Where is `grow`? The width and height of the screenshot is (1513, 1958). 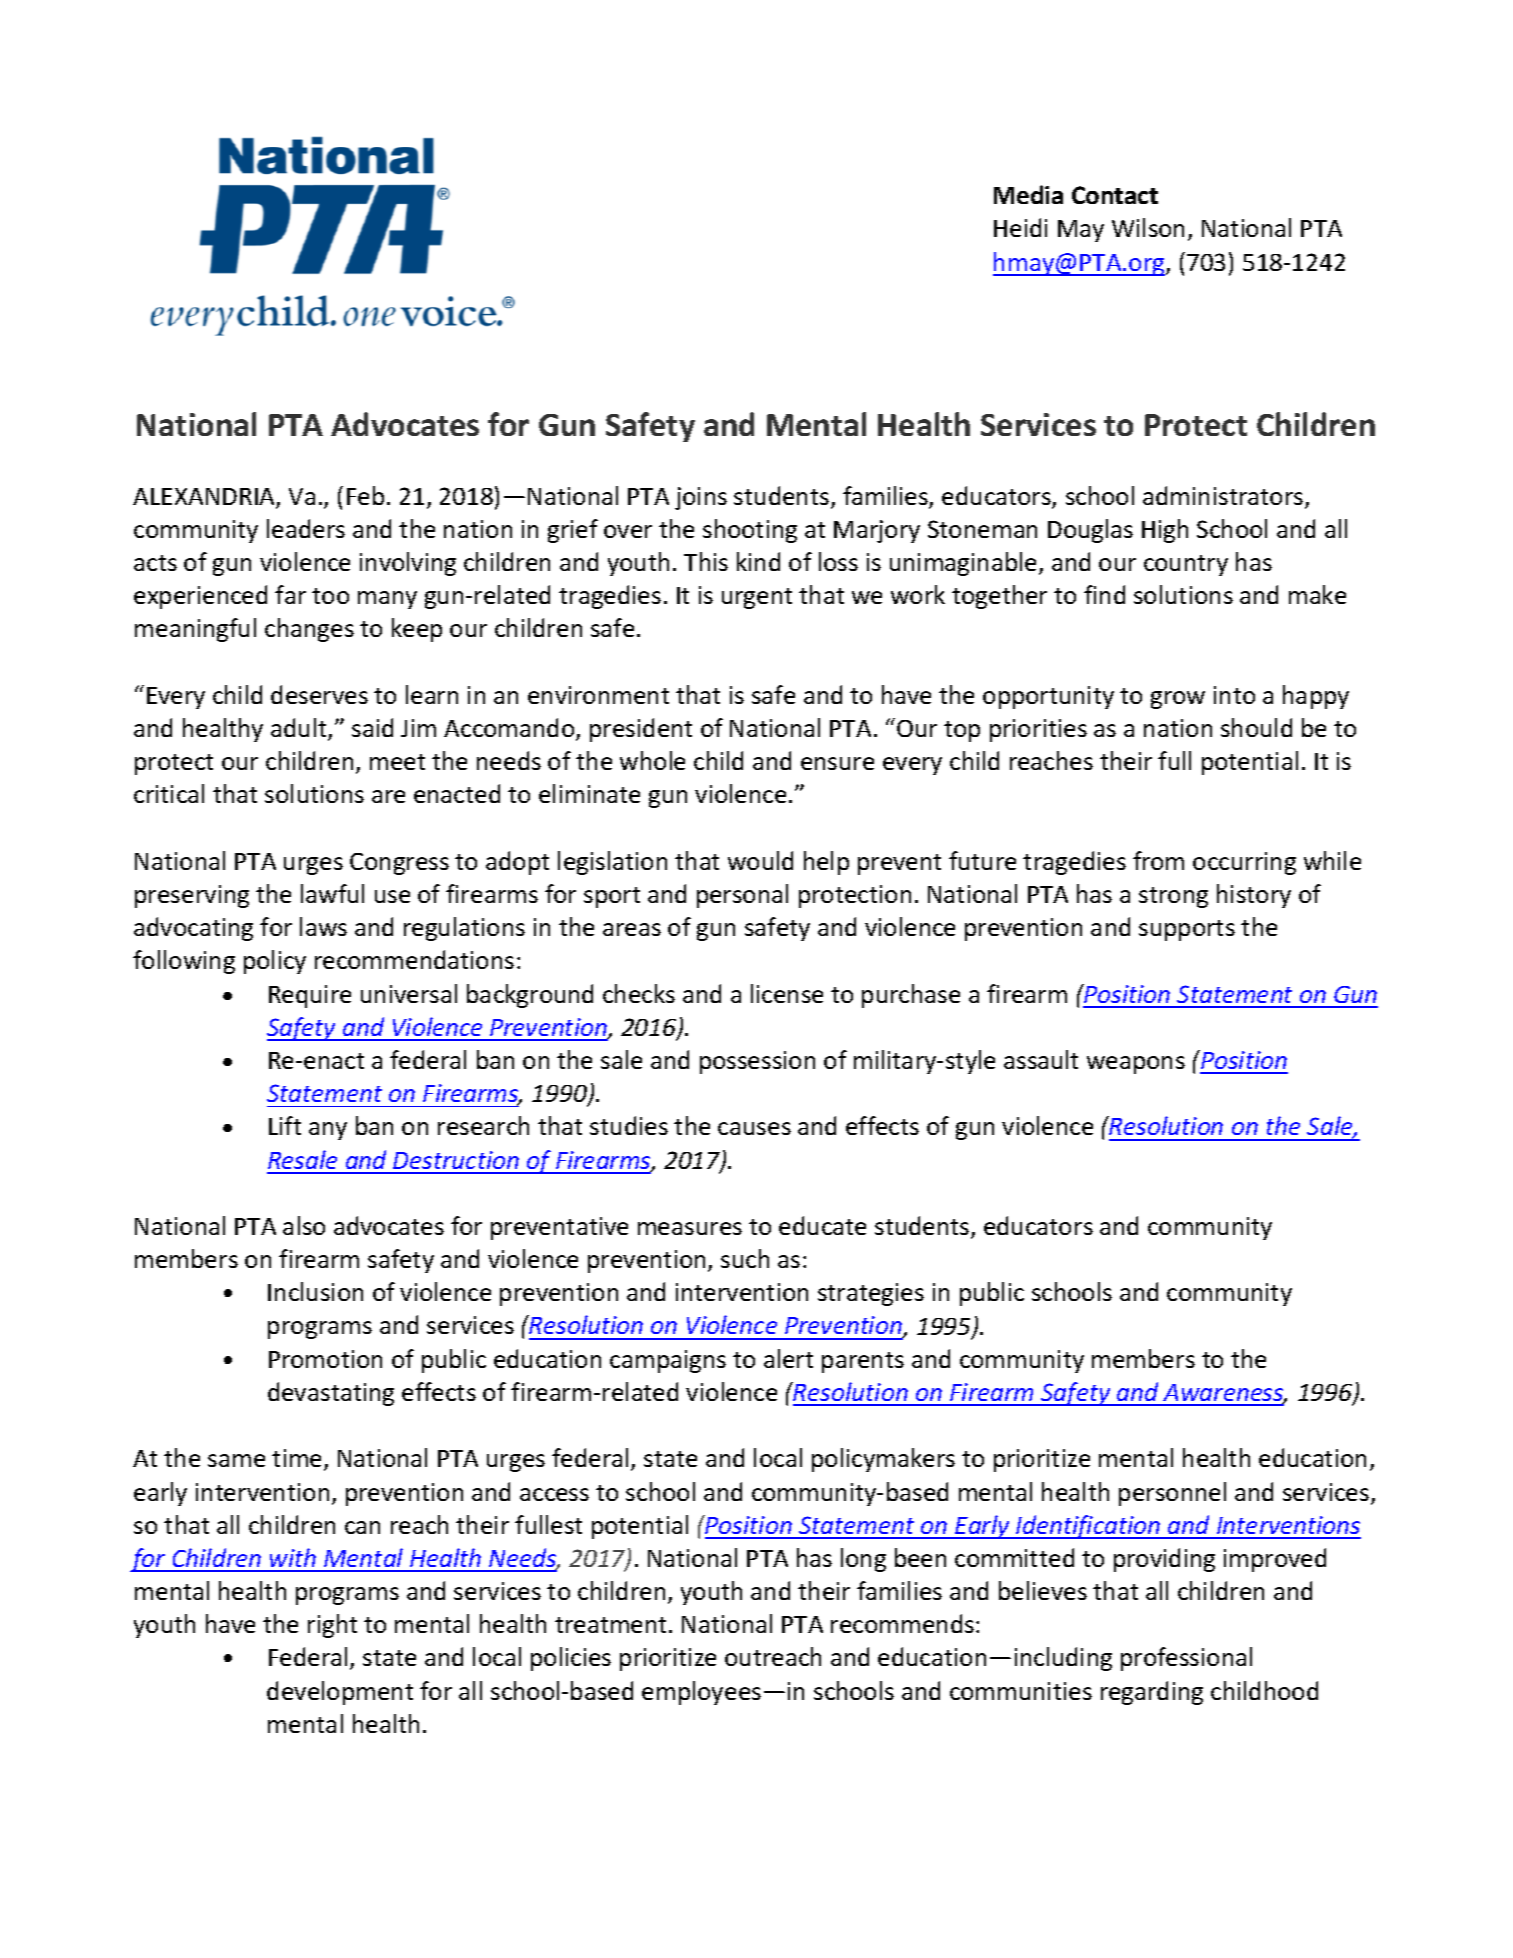
grow is located at coordinates (1178, 700).
